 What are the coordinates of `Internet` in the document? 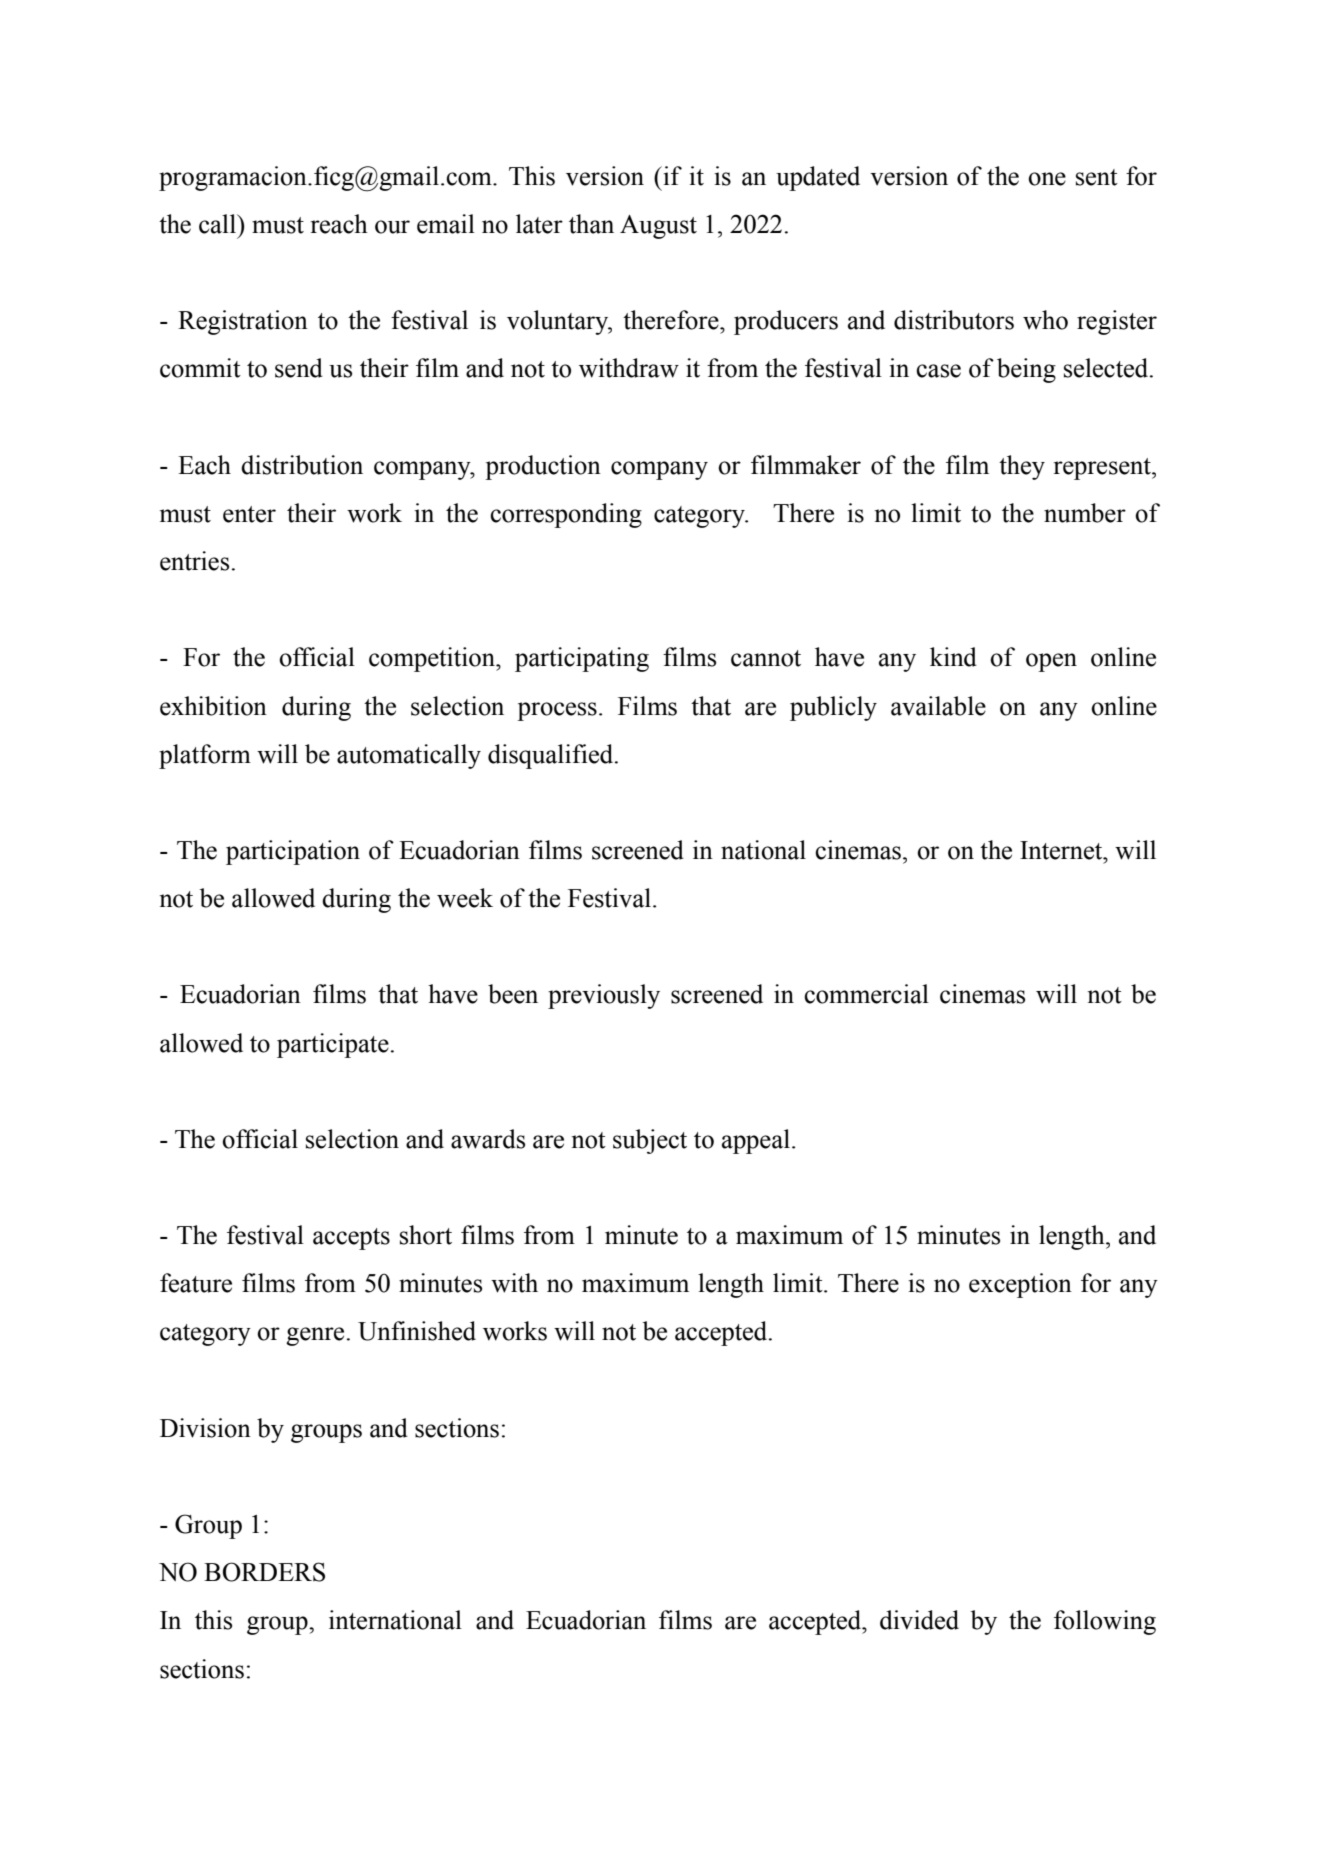 It's located at (1062, 850).
